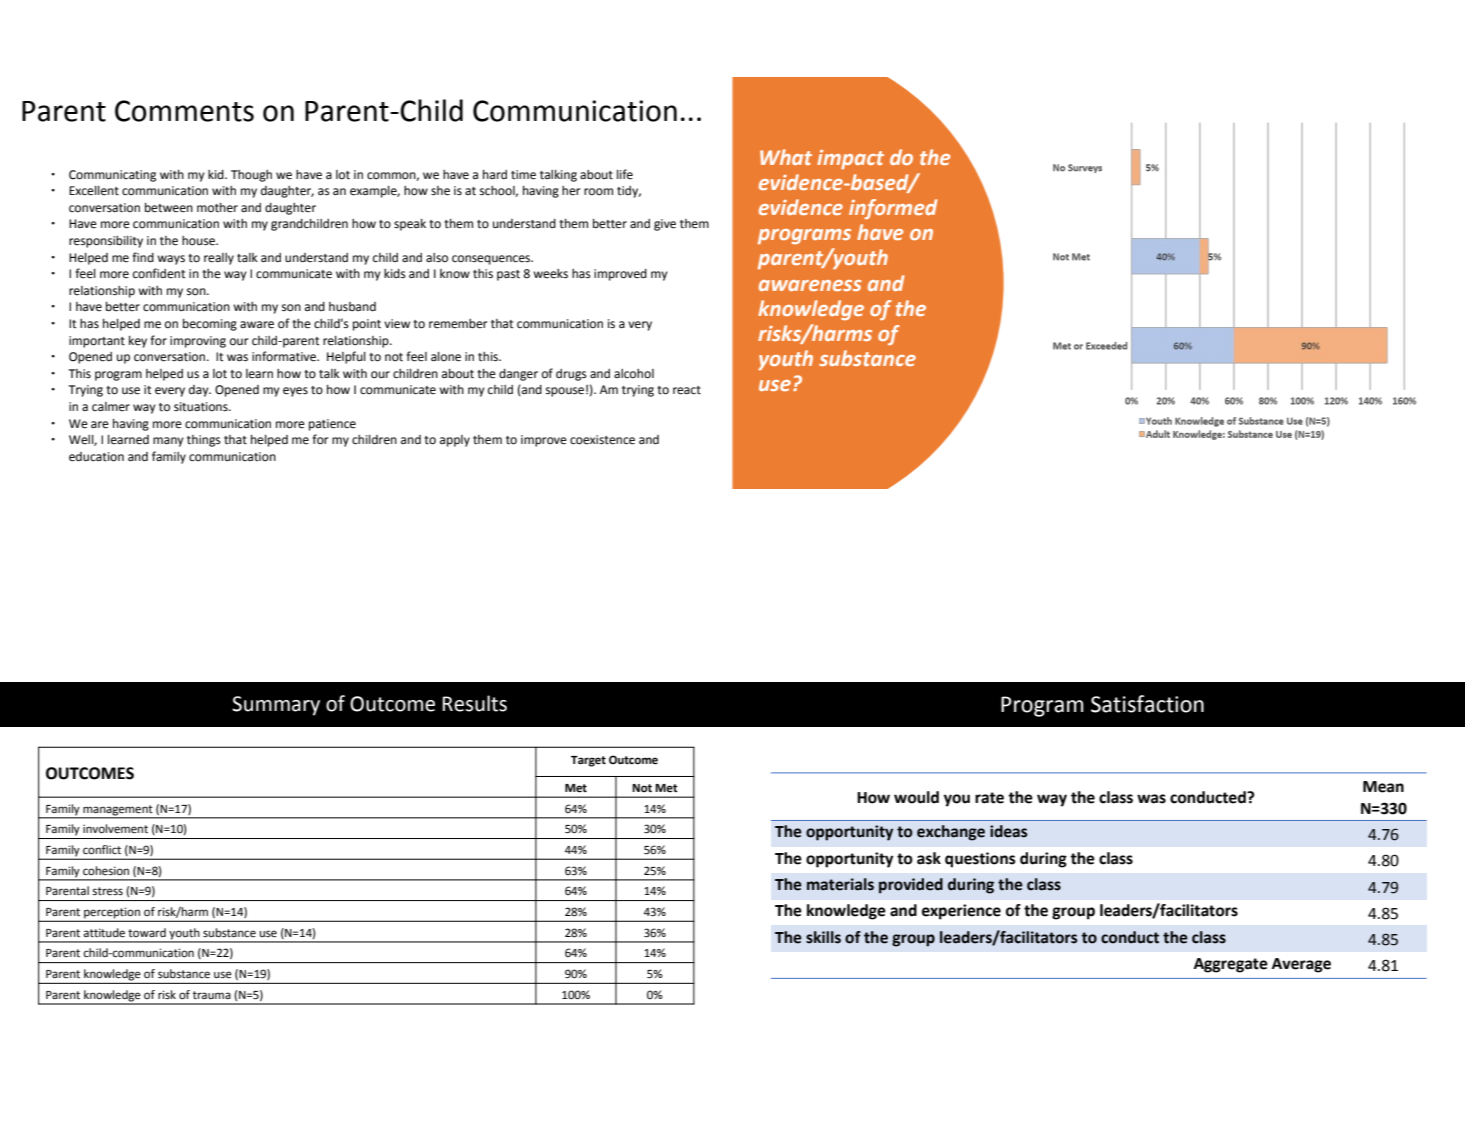  I want to click on Summary, so click(276, 706).
